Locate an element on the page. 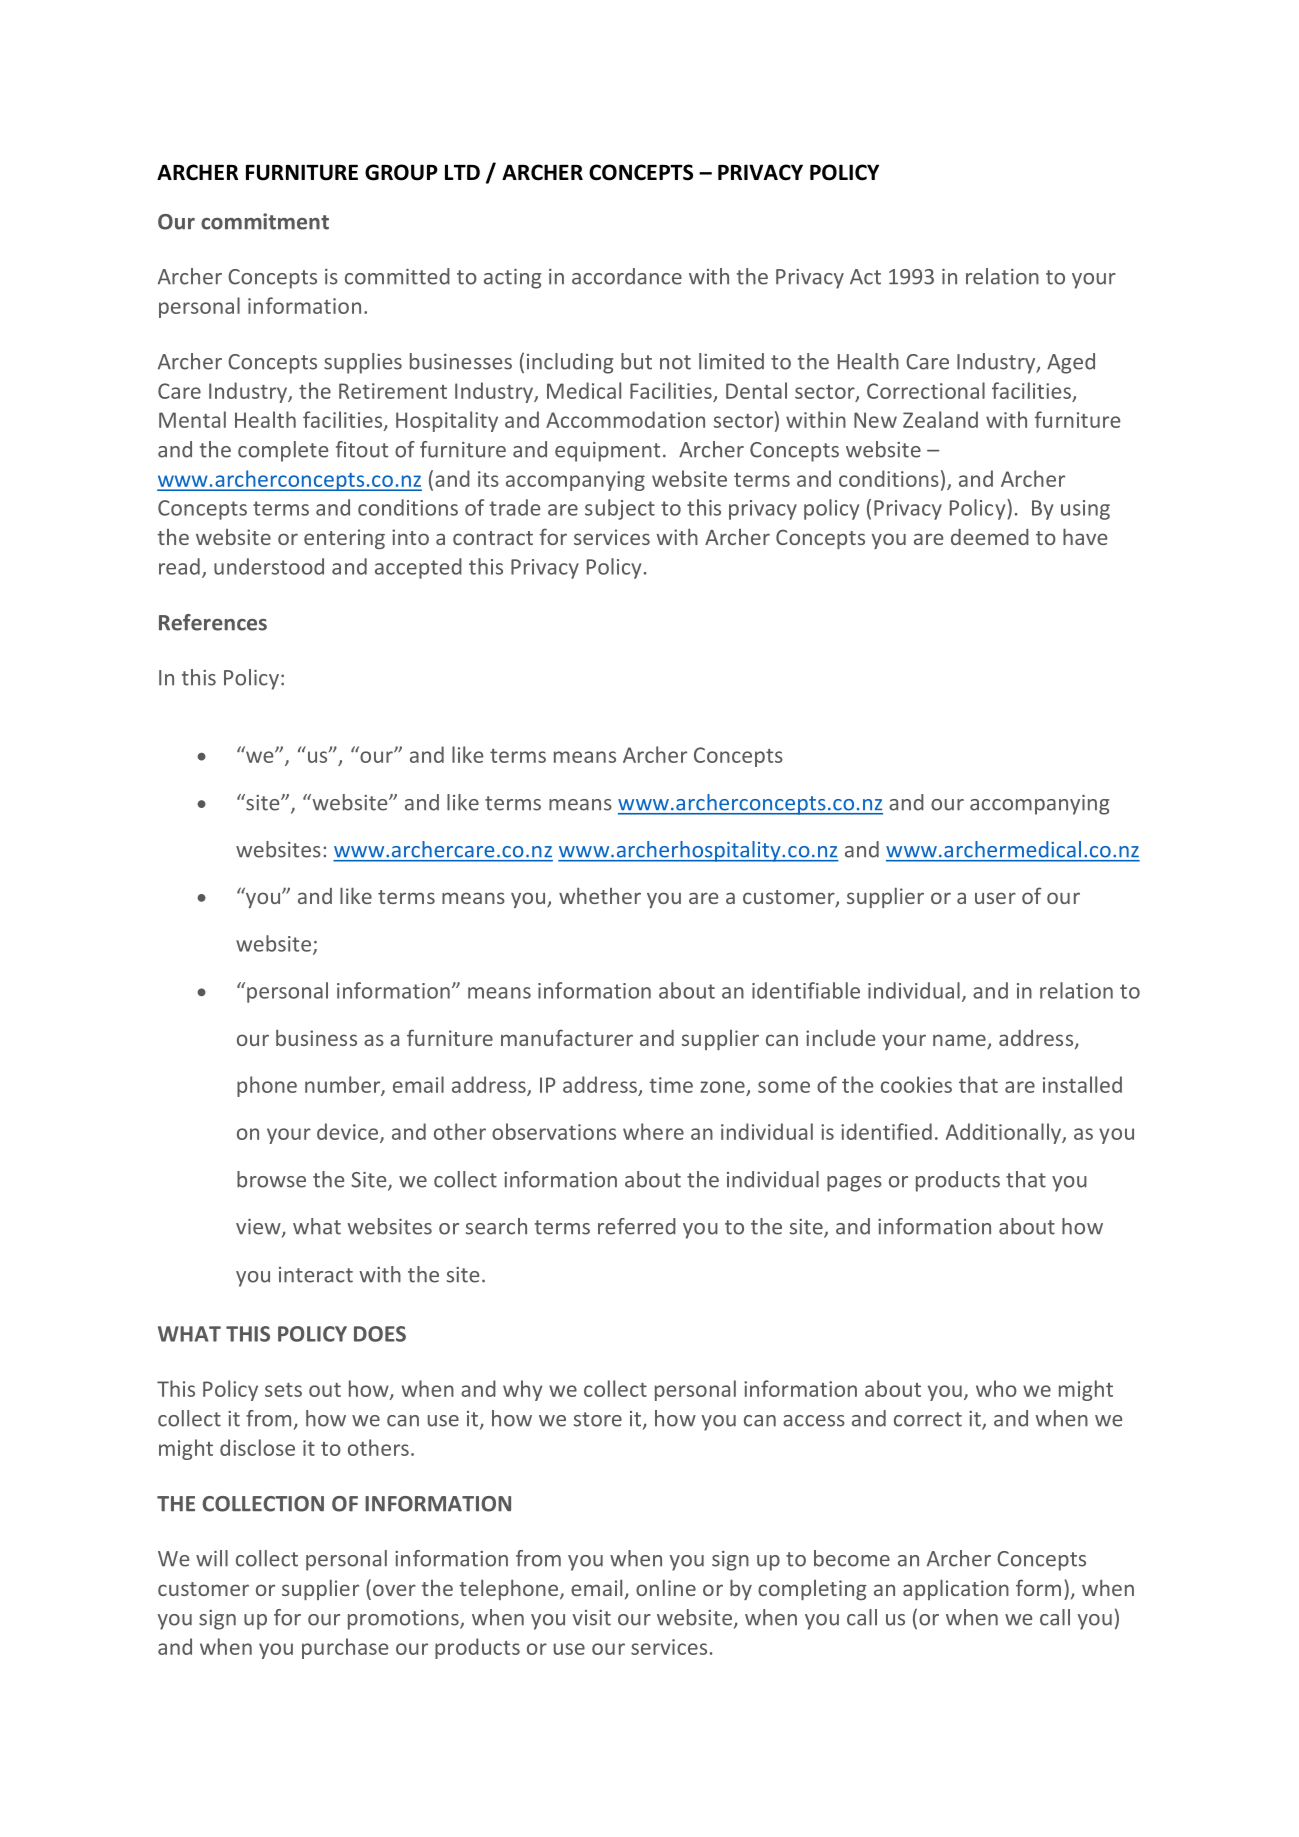 Image resolution: width=1299 pixels, height=1837 pixels. purchase is located at coordinates (345, 1648).
